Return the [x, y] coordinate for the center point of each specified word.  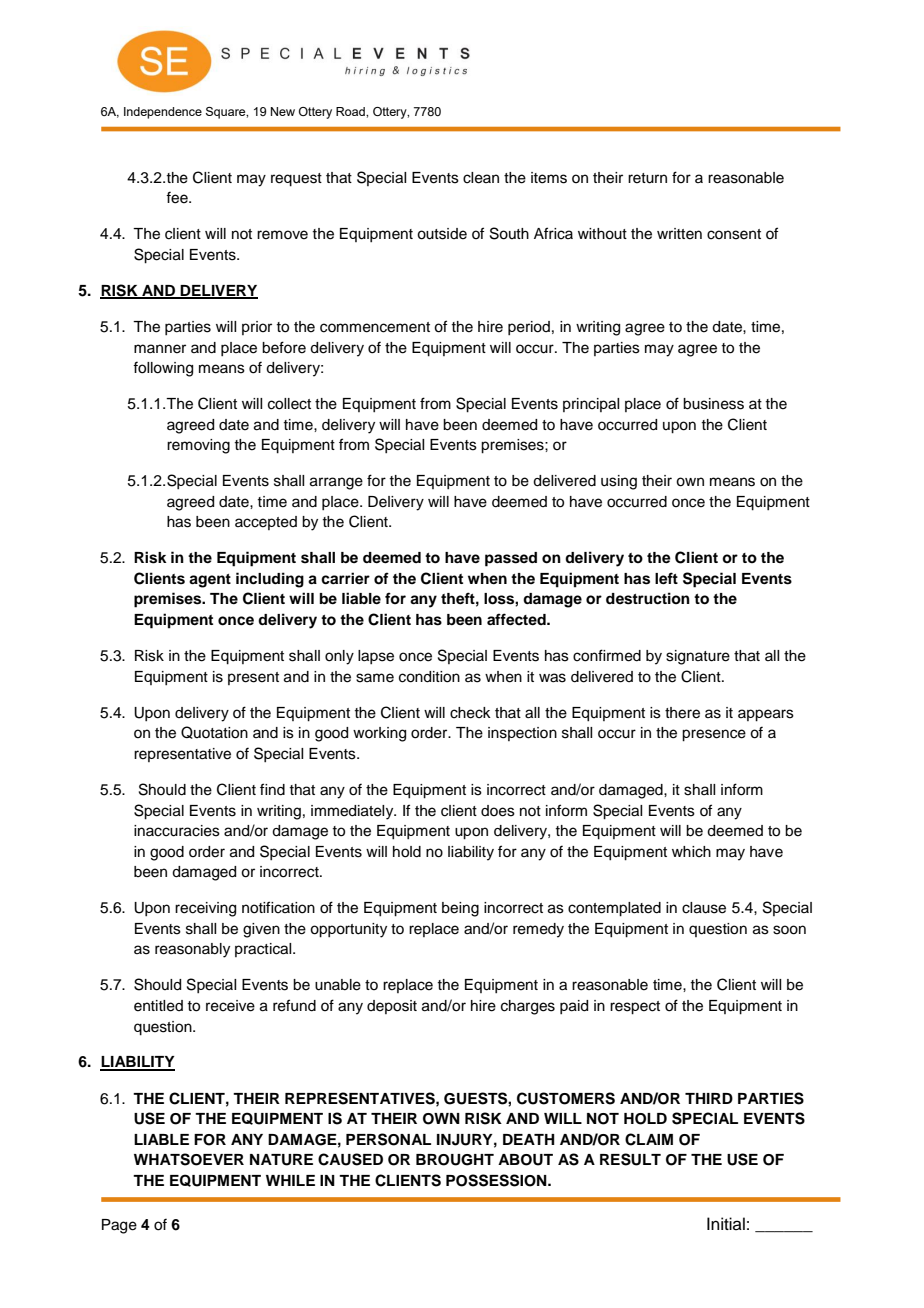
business [713, 404]
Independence [163, 113]
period [529, 328]
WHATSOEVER [189, 1159]
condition [429, 677]
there [682, 713]
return [647, 178]
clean [481, 178]
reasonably [192, 950]
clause [704, 908]
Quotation [214, 732]
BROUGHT [455, 1160]
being [460, 909]
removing [198, 446]
